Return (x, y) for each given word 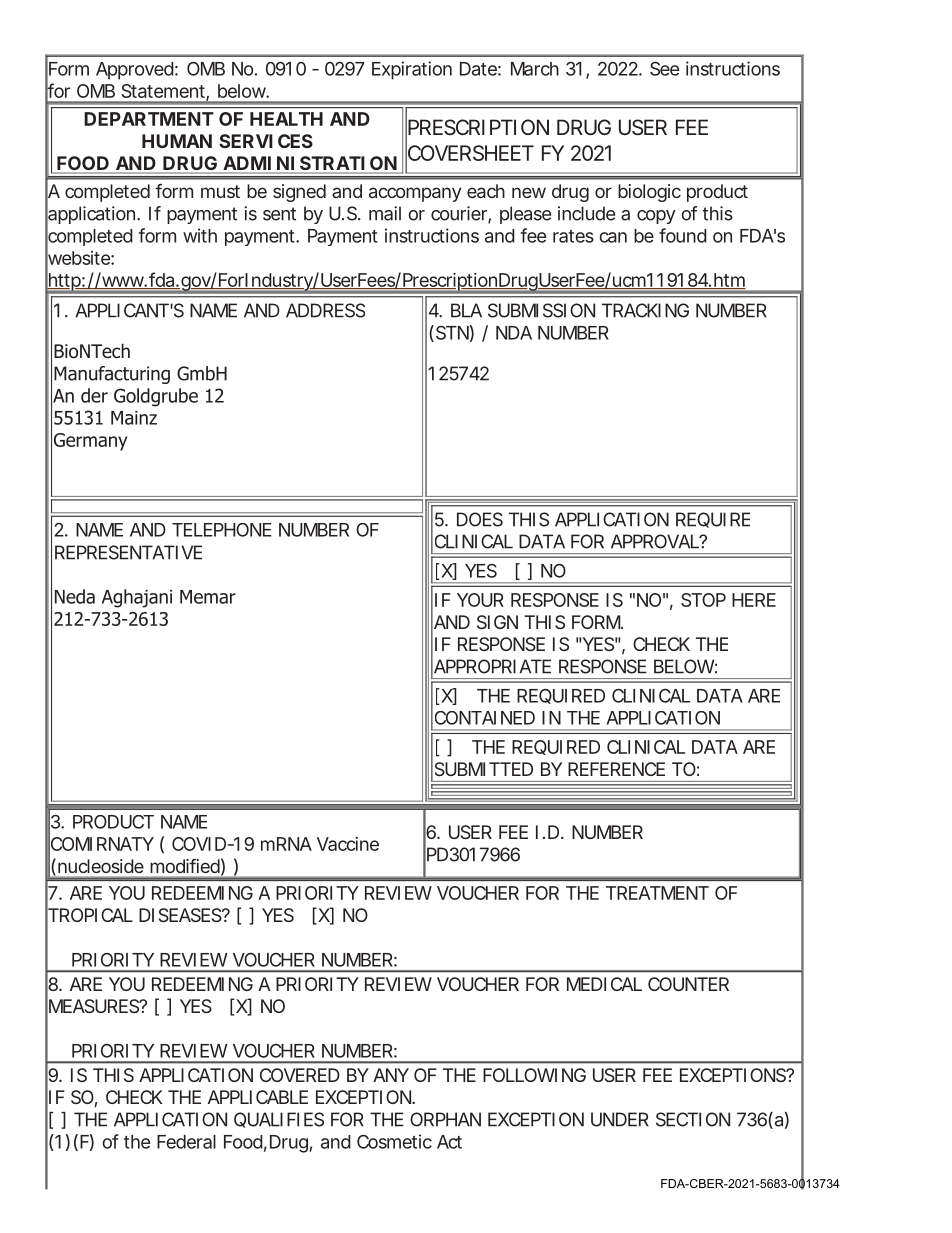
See (664, 68)
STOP (703, 600)
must (220, 191)
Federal (186, 1142)
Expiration (412, 70)
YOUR (480, 600)
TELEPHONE (222, 530)
